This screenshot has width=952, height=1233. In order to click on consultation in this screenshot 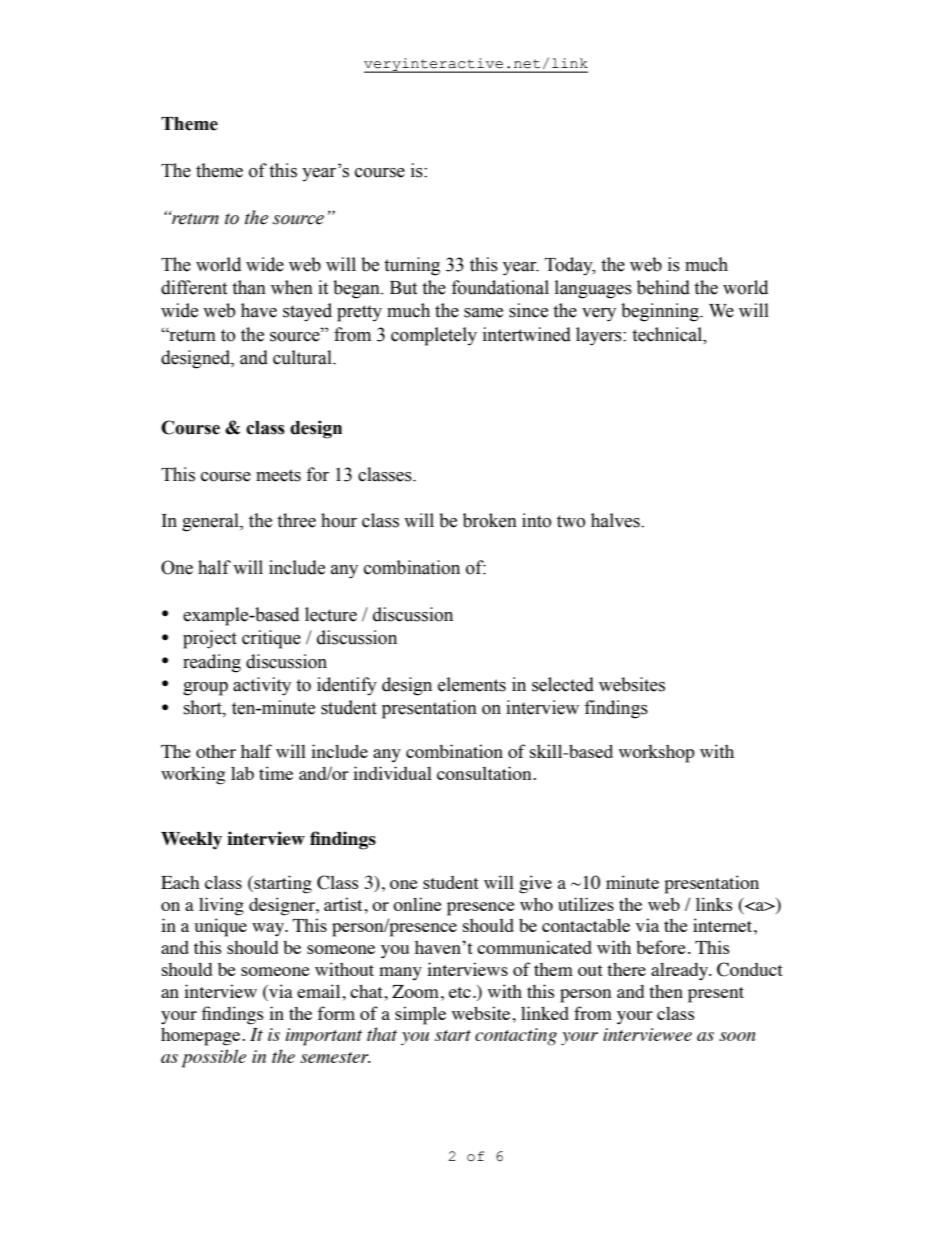, I will do `click(485, 773)`.
